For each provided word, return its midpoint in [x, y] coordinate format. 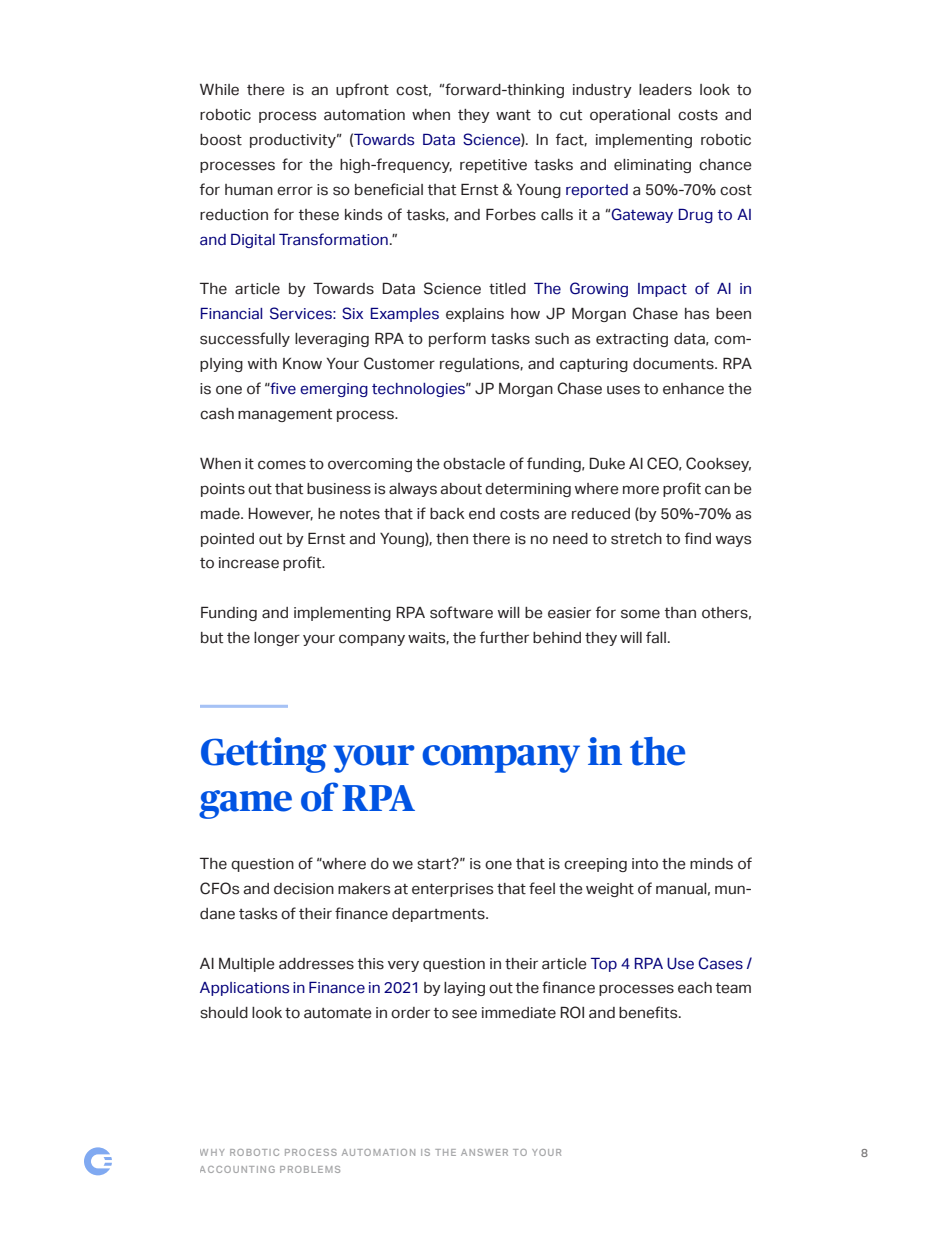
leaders [665, 90]
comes [282, 465]
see [464, 1014]
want [513, 115]
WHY [212, 1152]
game [245, 804]
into [645, 864]
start [435, 864]
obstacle [474, 464]
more [641, 490]
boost [221, 140]
